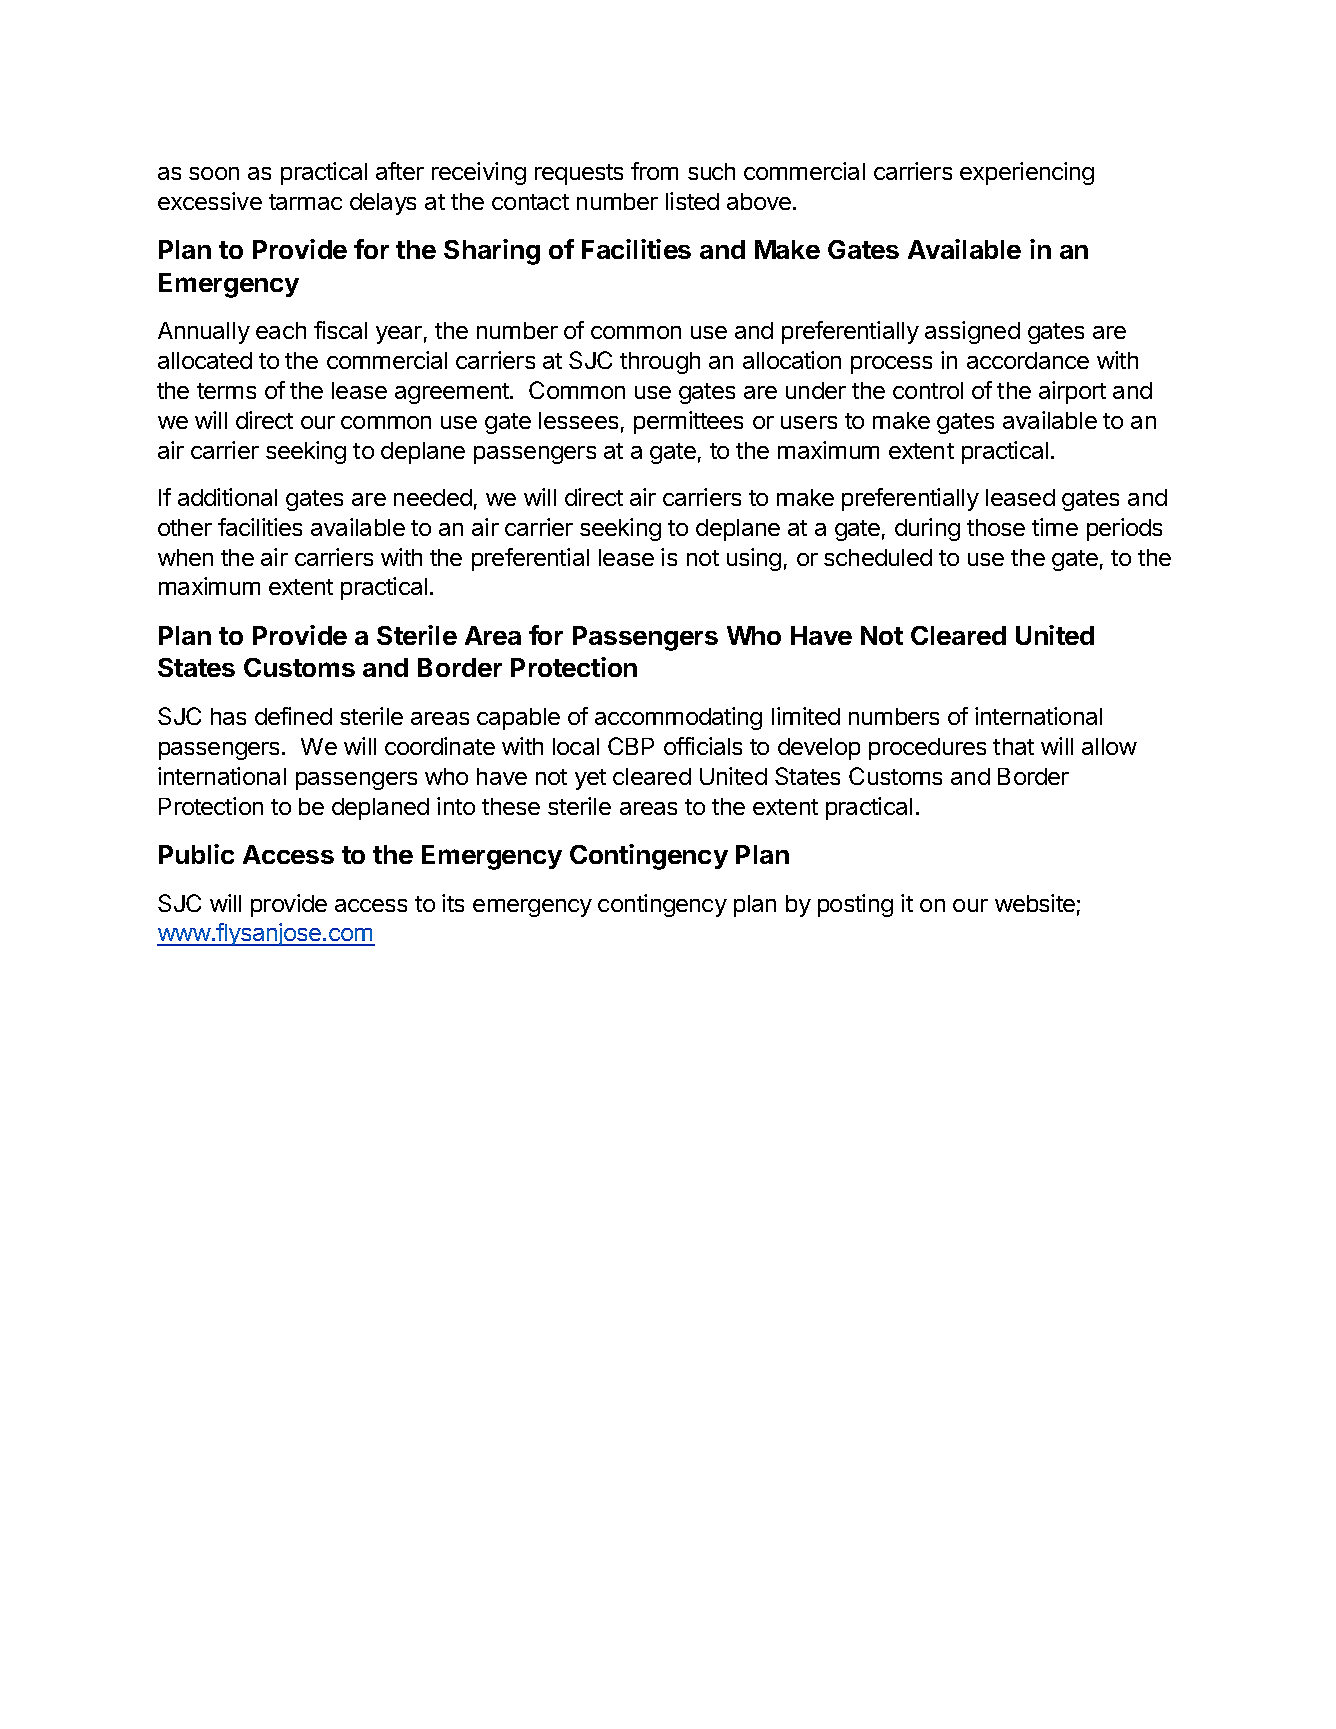 The height and width of the document is (1729, 1336). I want to click on posting, so click(855, 905).
